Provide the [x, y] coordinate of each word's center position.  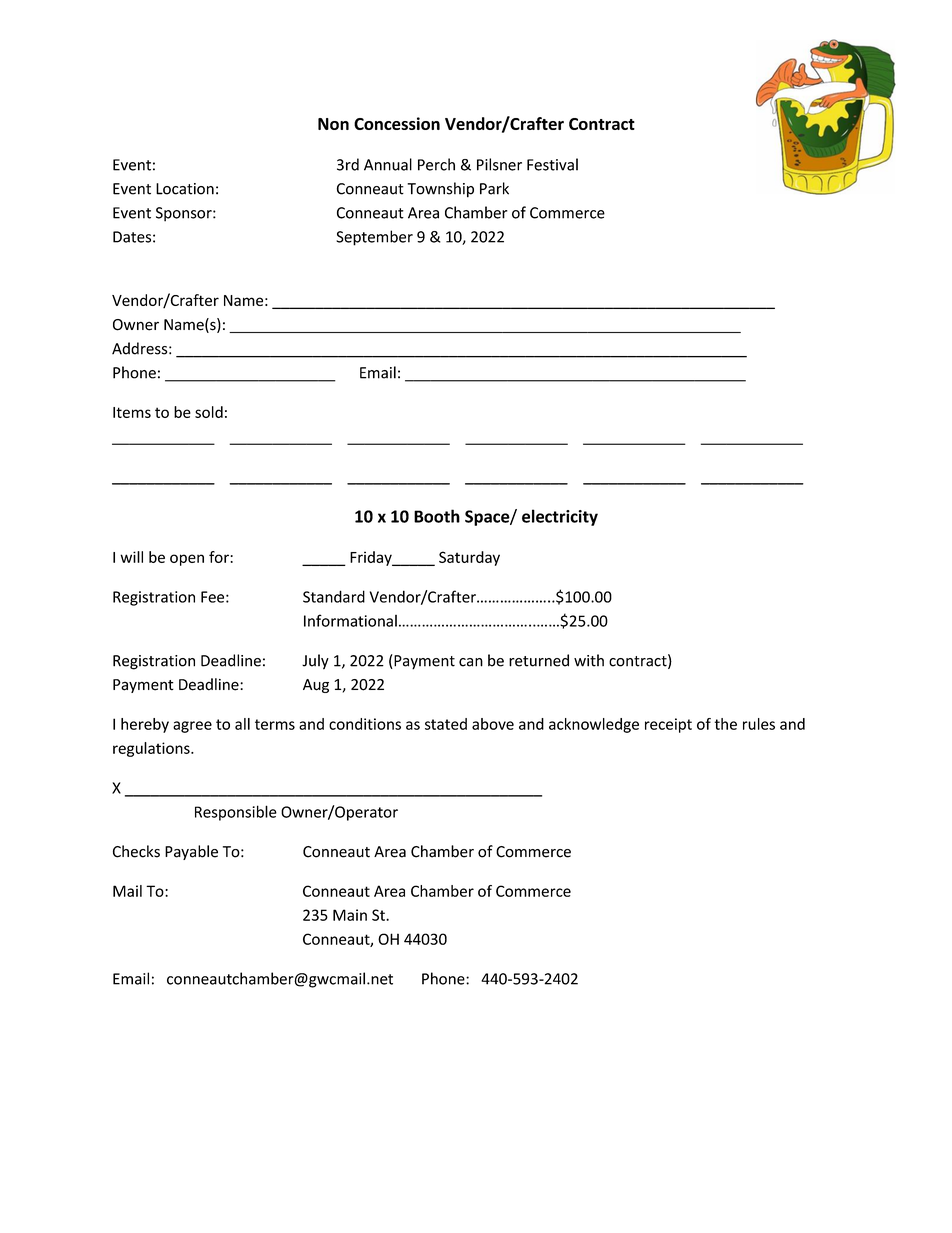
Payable [191, 852]
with [589, 660]
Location [185, 189]
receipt [668, 725]
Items [132, 412]
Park [494, 188]
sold [209, 412]
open [187, 560]
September [374, 238]
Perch [436, 164]
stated [446, 724]
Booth [437, 516]
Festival [552, 164]
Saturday [469, 558]
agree [192, 727]
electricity [560, 517]
